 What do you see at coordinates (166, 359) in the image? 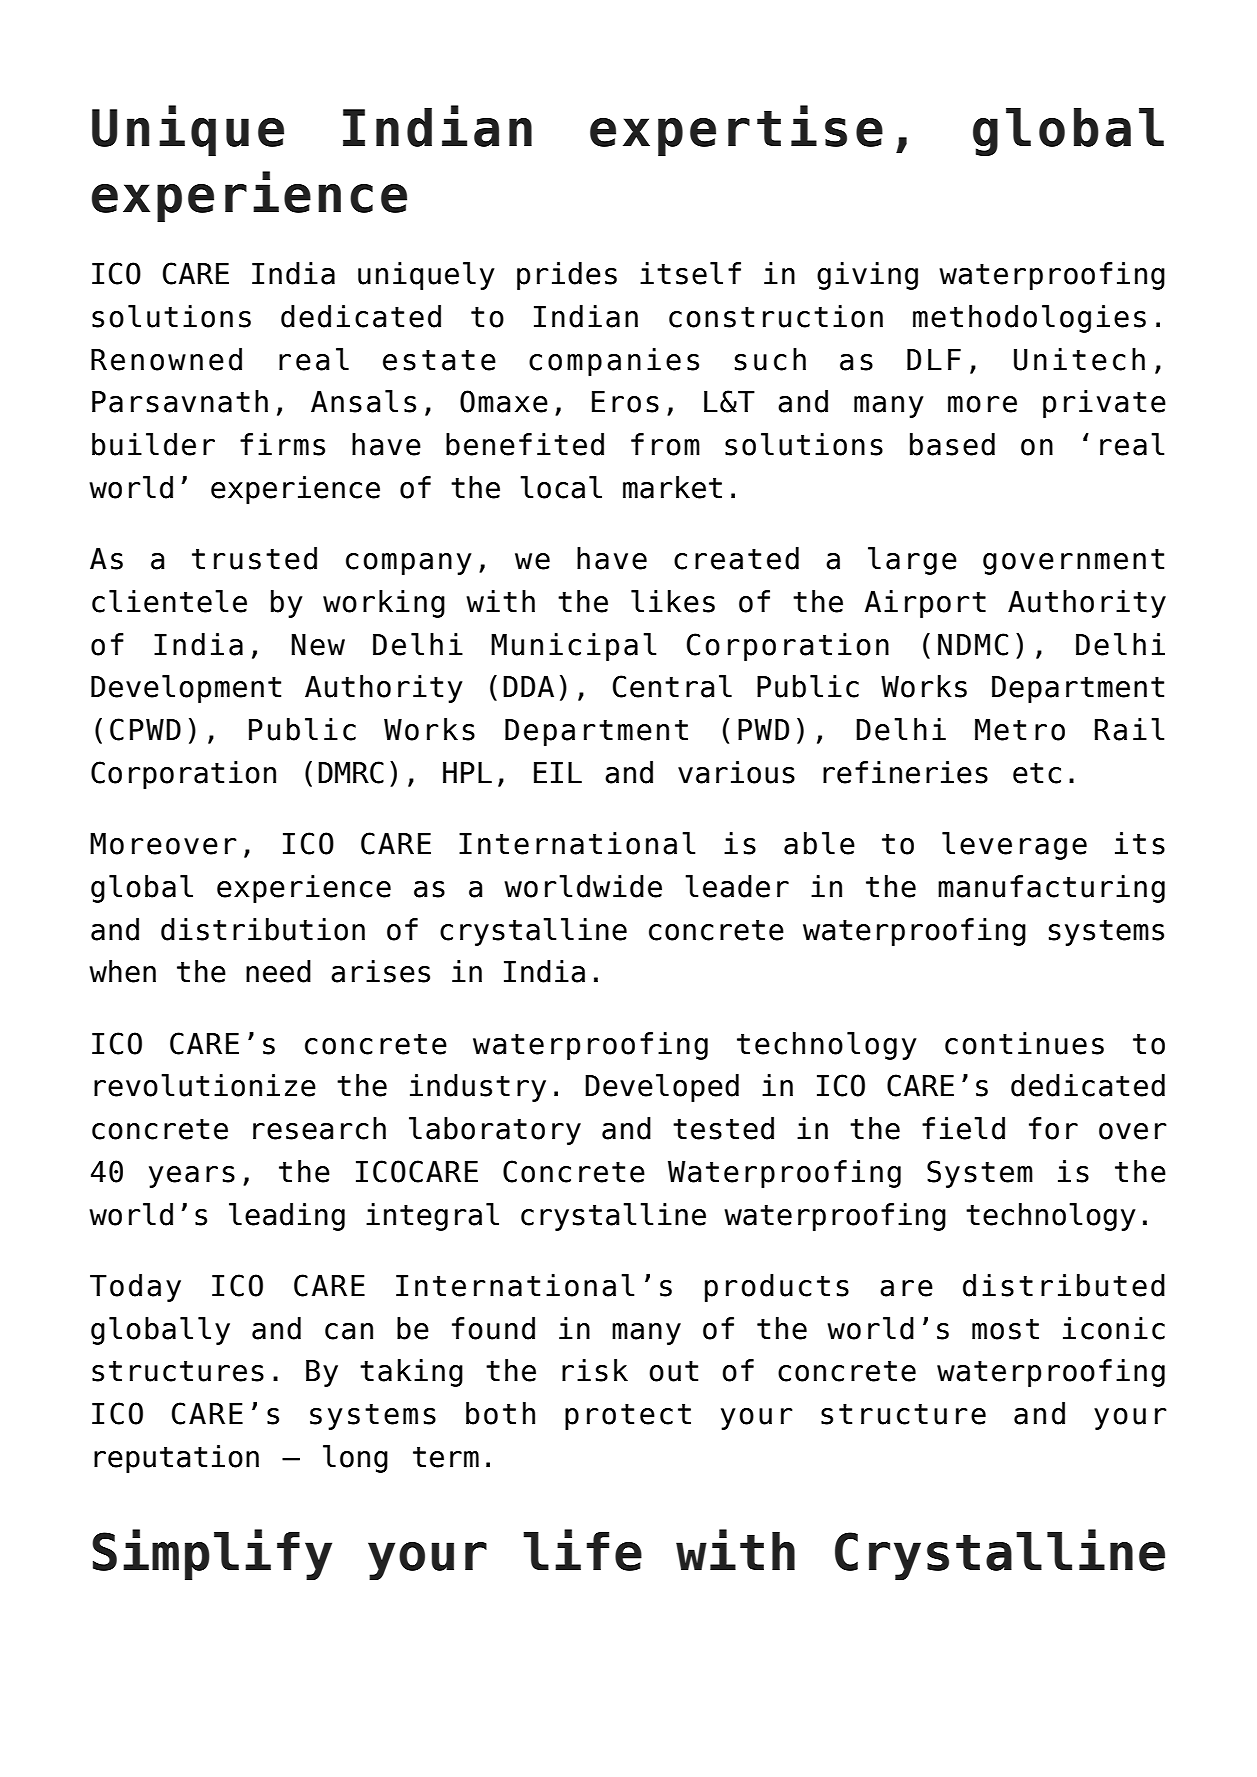
I see `Renowned` at bounding box center [166, 359].
